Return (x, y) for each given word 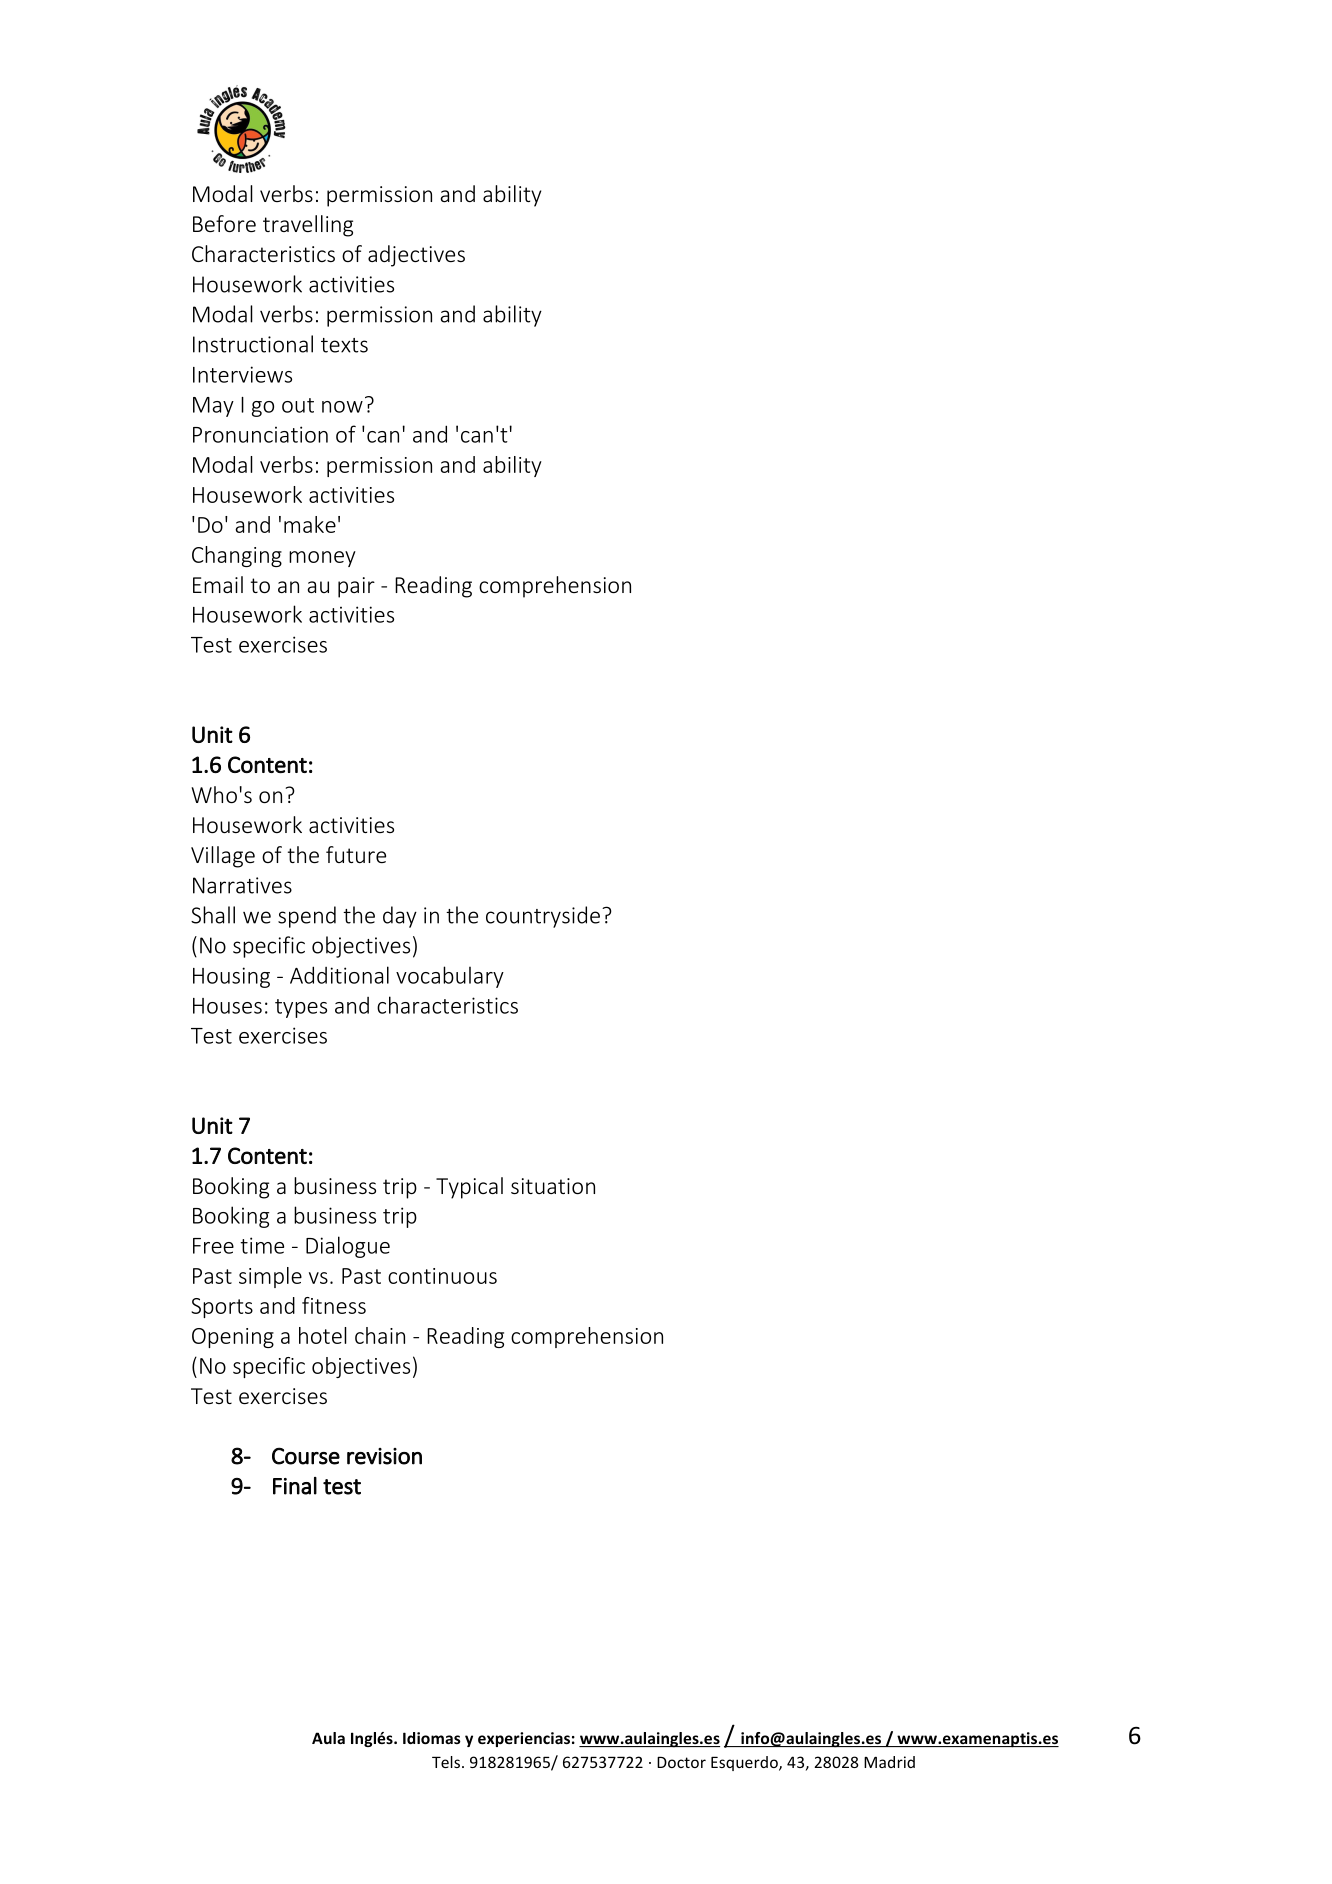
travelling (308, 226)
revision (384, 1456)
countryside (543, 917)
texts (344, 345)
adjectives (416, 256)
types (301, 1008)
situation (553, 1186)
